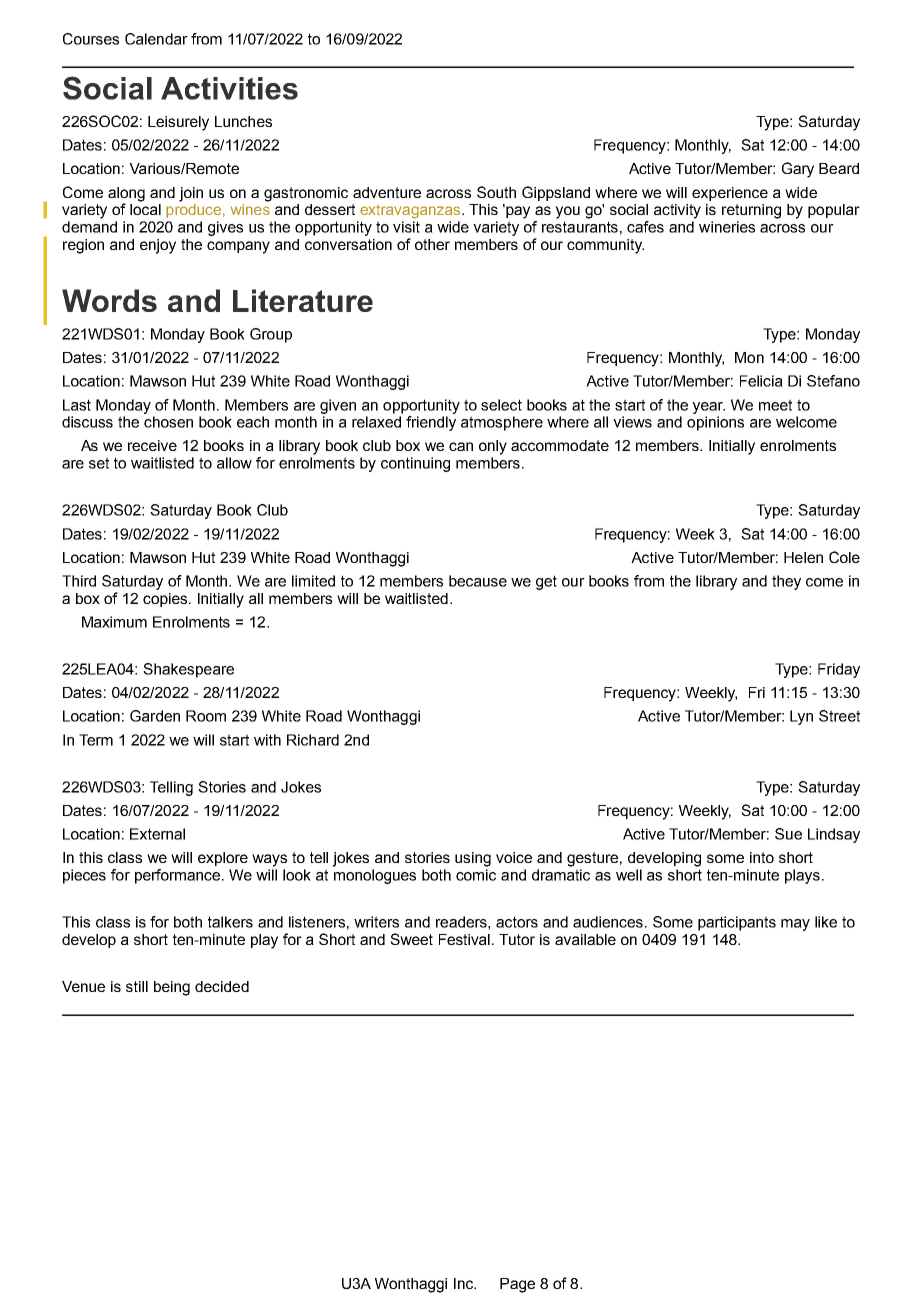 This document has height=1308, width=924. Describe the element at coordinates (461, 446) in the document. I see `can` at that location.
